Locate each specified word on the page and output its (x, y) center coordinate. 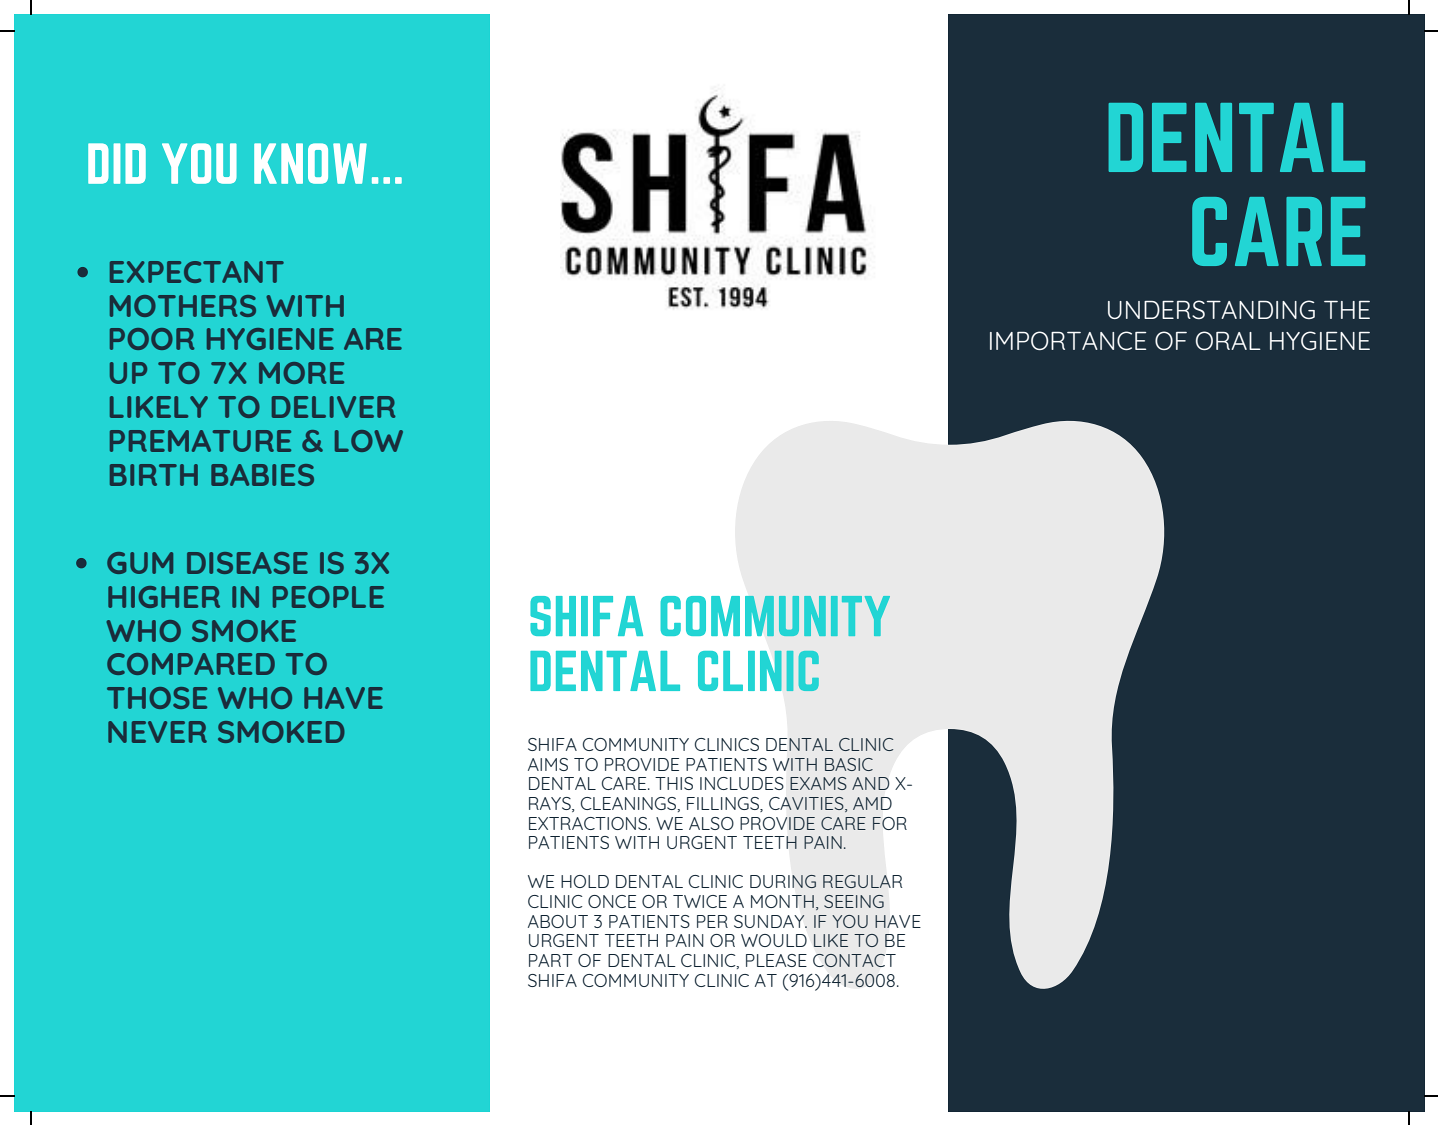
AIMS (548, 764)
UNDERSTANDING (1211, 309)
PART (551, 960)
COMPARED (191, 664)
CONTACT (854, 960)
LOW (369, 441)
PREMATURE (200, 441)
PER (712, 921)
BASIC (849, 764)
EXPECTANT (197, 272)
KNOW (310, 163)
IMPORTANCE (1068, 340)
